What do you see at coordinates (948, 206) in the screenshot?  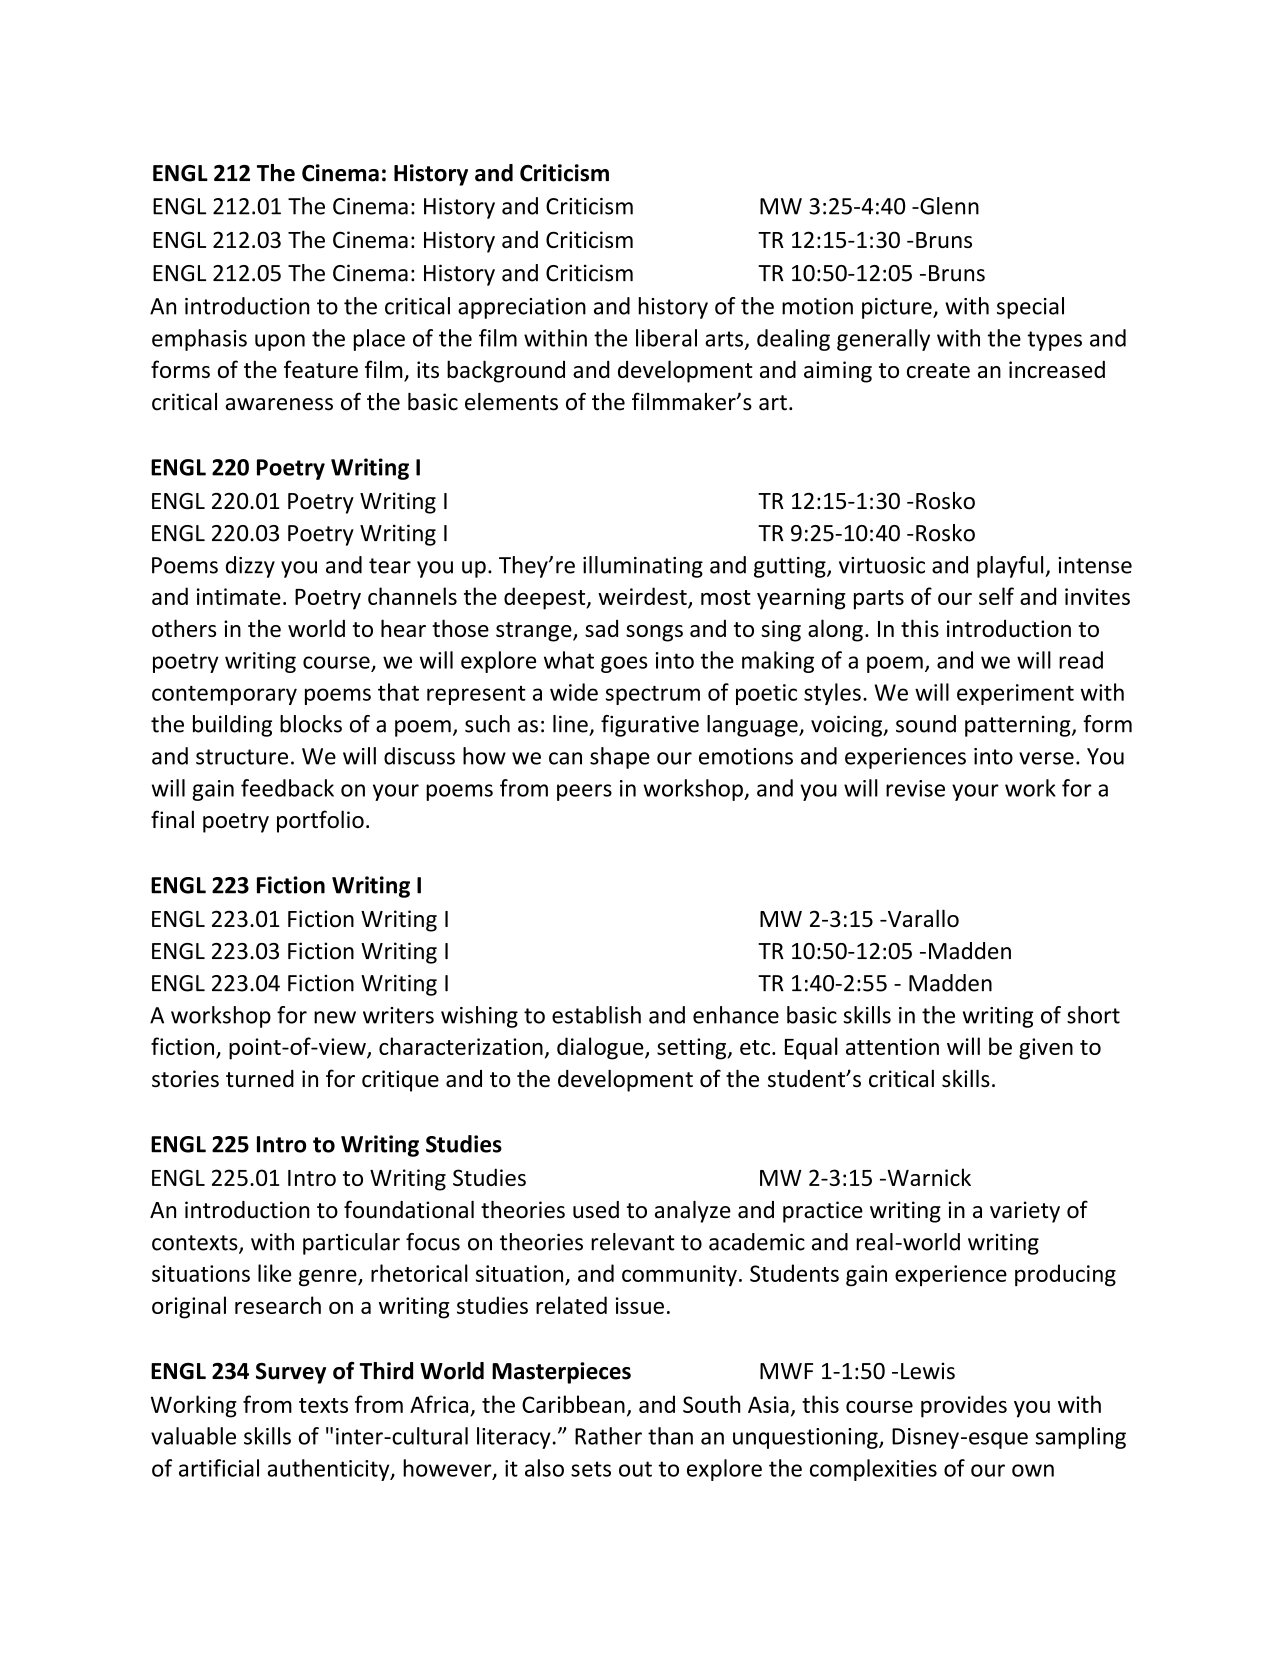 I see `Glenn` at bounding box center [948, 206].
